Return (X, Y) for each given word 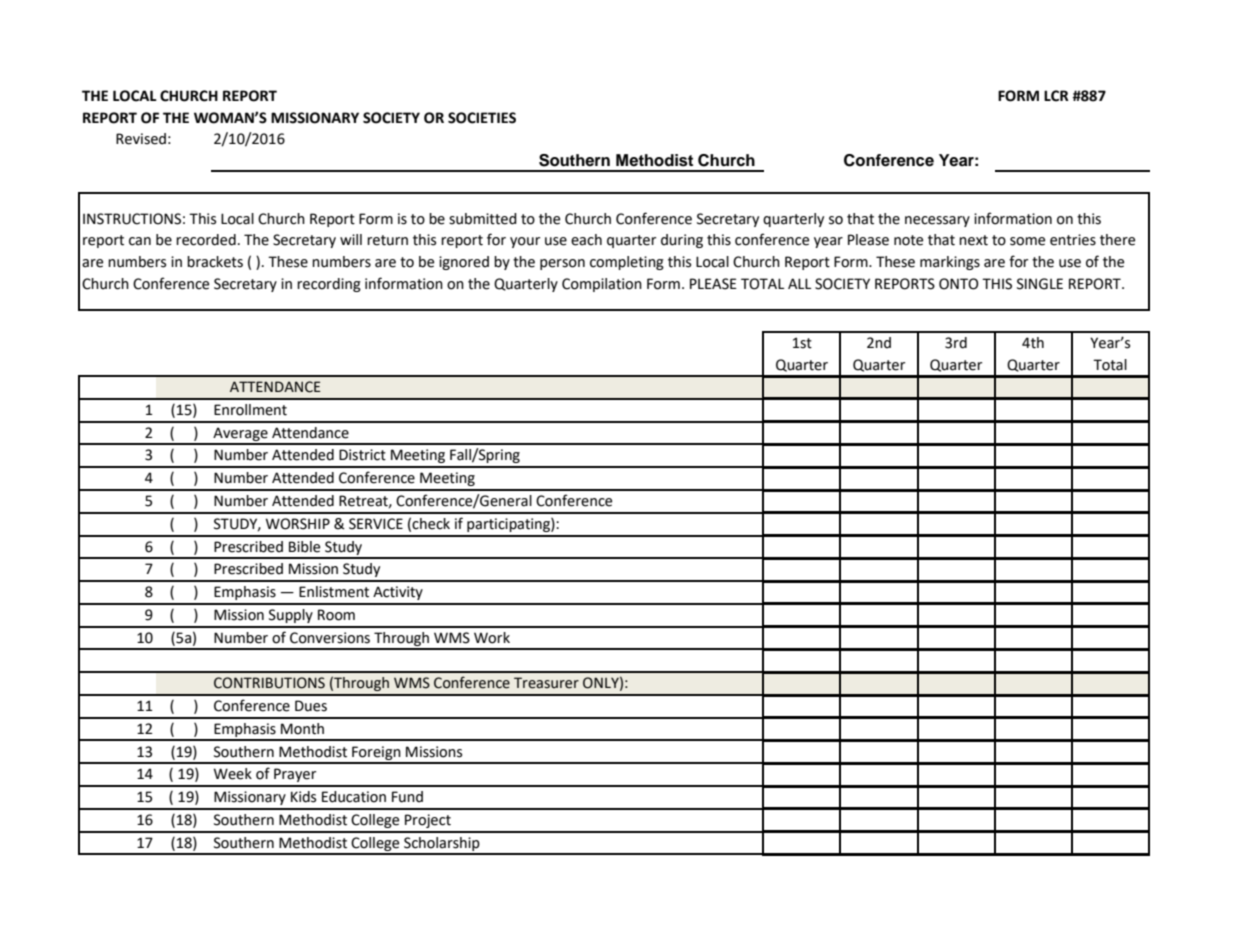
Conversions (330, 638)
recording (329, 285)
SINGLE (1040, 284)
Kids (303, 797)
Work (492, 638)
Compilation (602, 285)
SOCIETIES (482, 118)
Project (428, 821)
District (362, 455)
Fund (407, 797)
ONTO (958, 284)
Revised (141, 139)
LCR (1056, 96)
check (431, 524)
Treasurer (546, 683)
